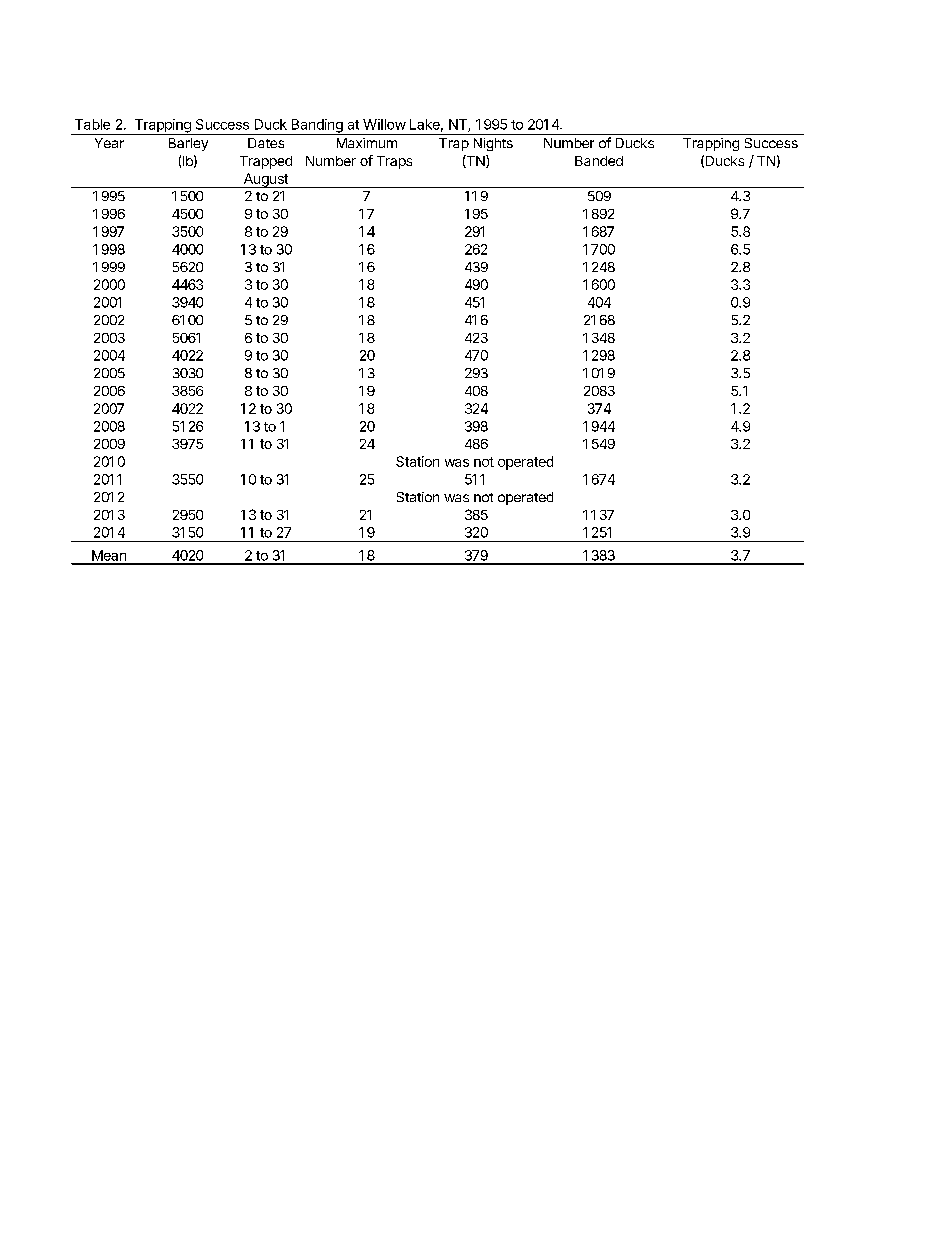 The height and width of the screenshot is (1233, 952). Describe the element at coordinates (317, 127) in the screenshot. I see `Banding` at that location.
